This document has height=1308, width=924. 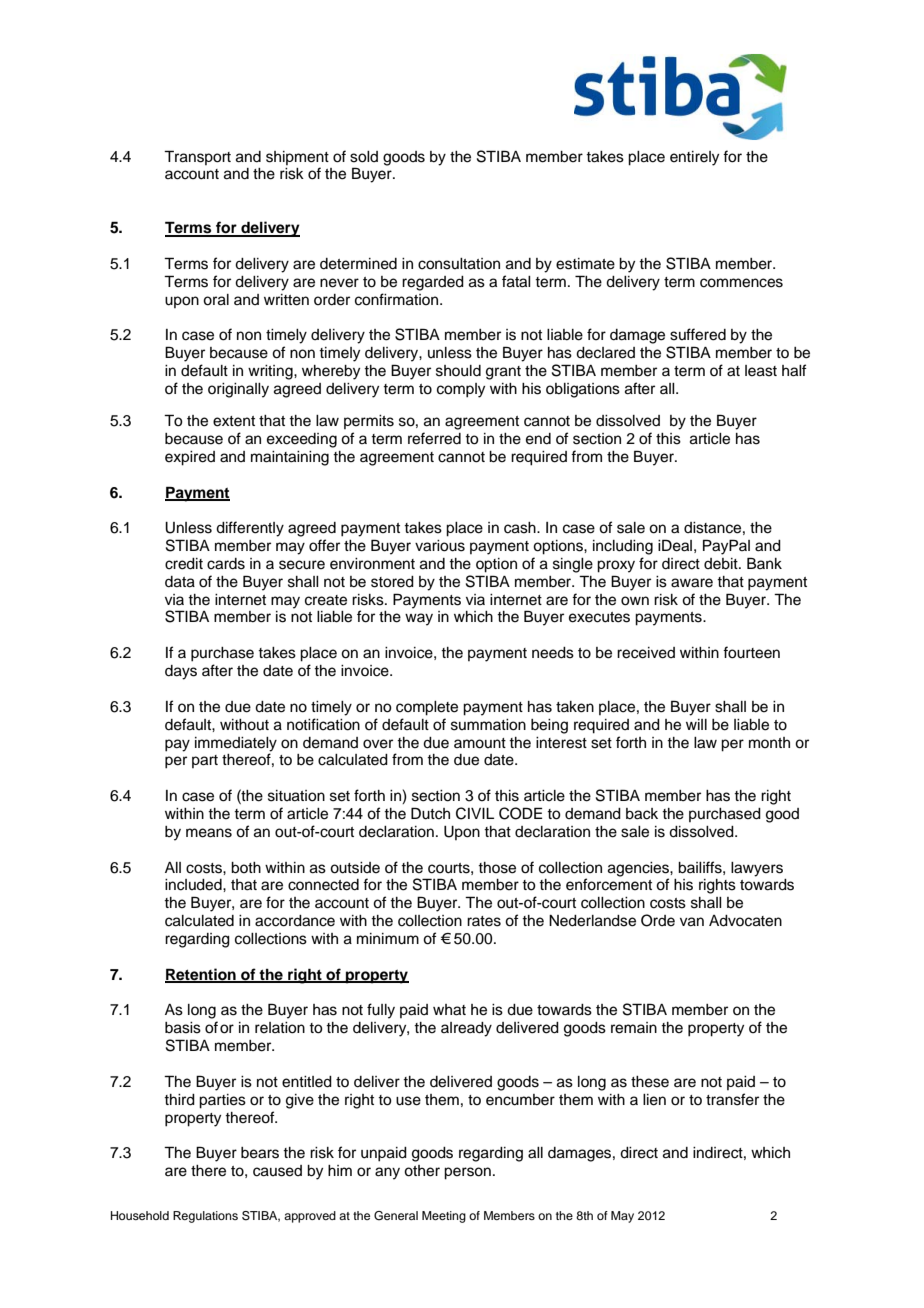 What do you see at coordinates (181, 672) in the document?
I see `days` at bounding box center [181, 672].
